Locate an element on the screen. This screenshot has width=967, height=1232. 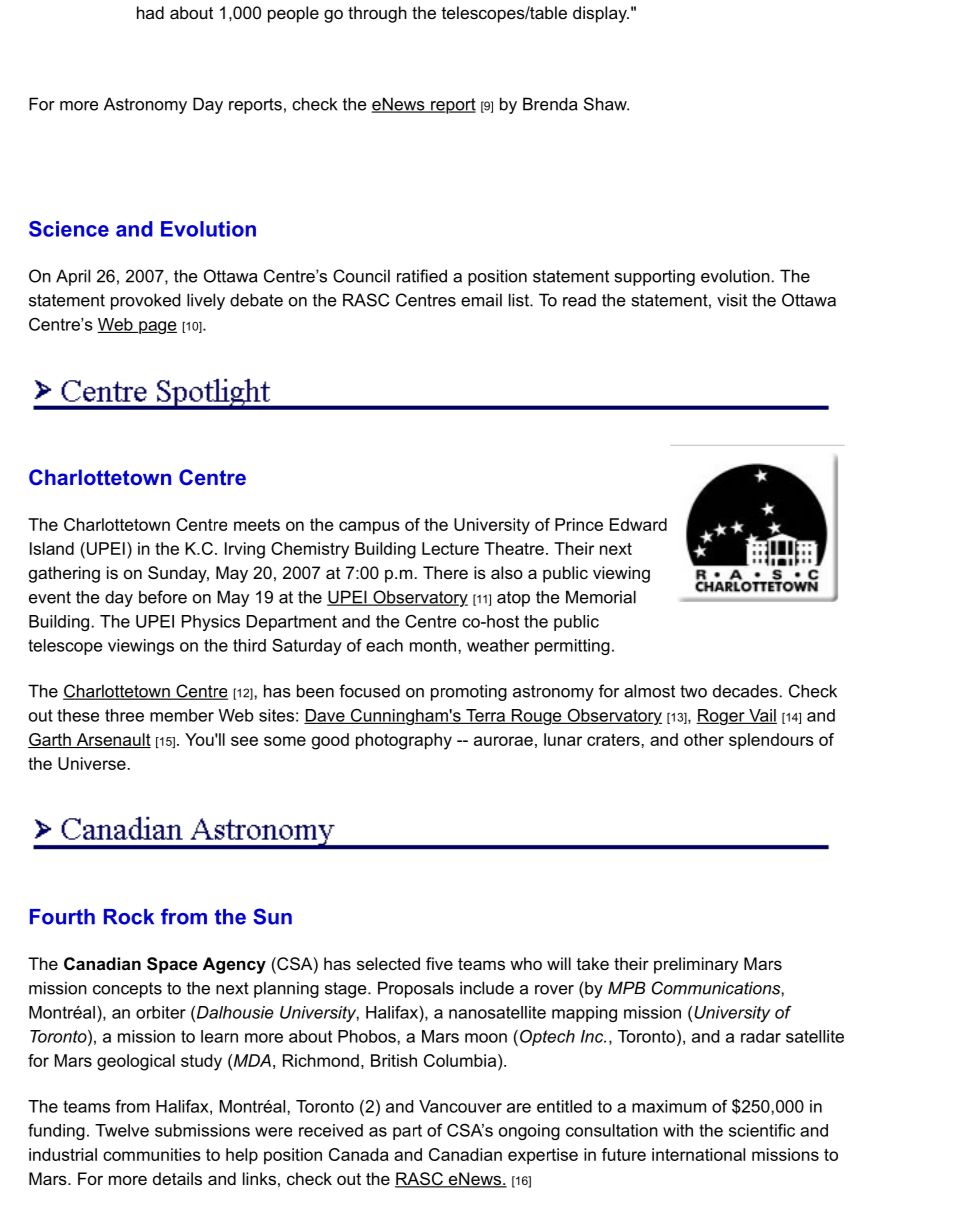
Canada is located at coordinates (359, 1154).
